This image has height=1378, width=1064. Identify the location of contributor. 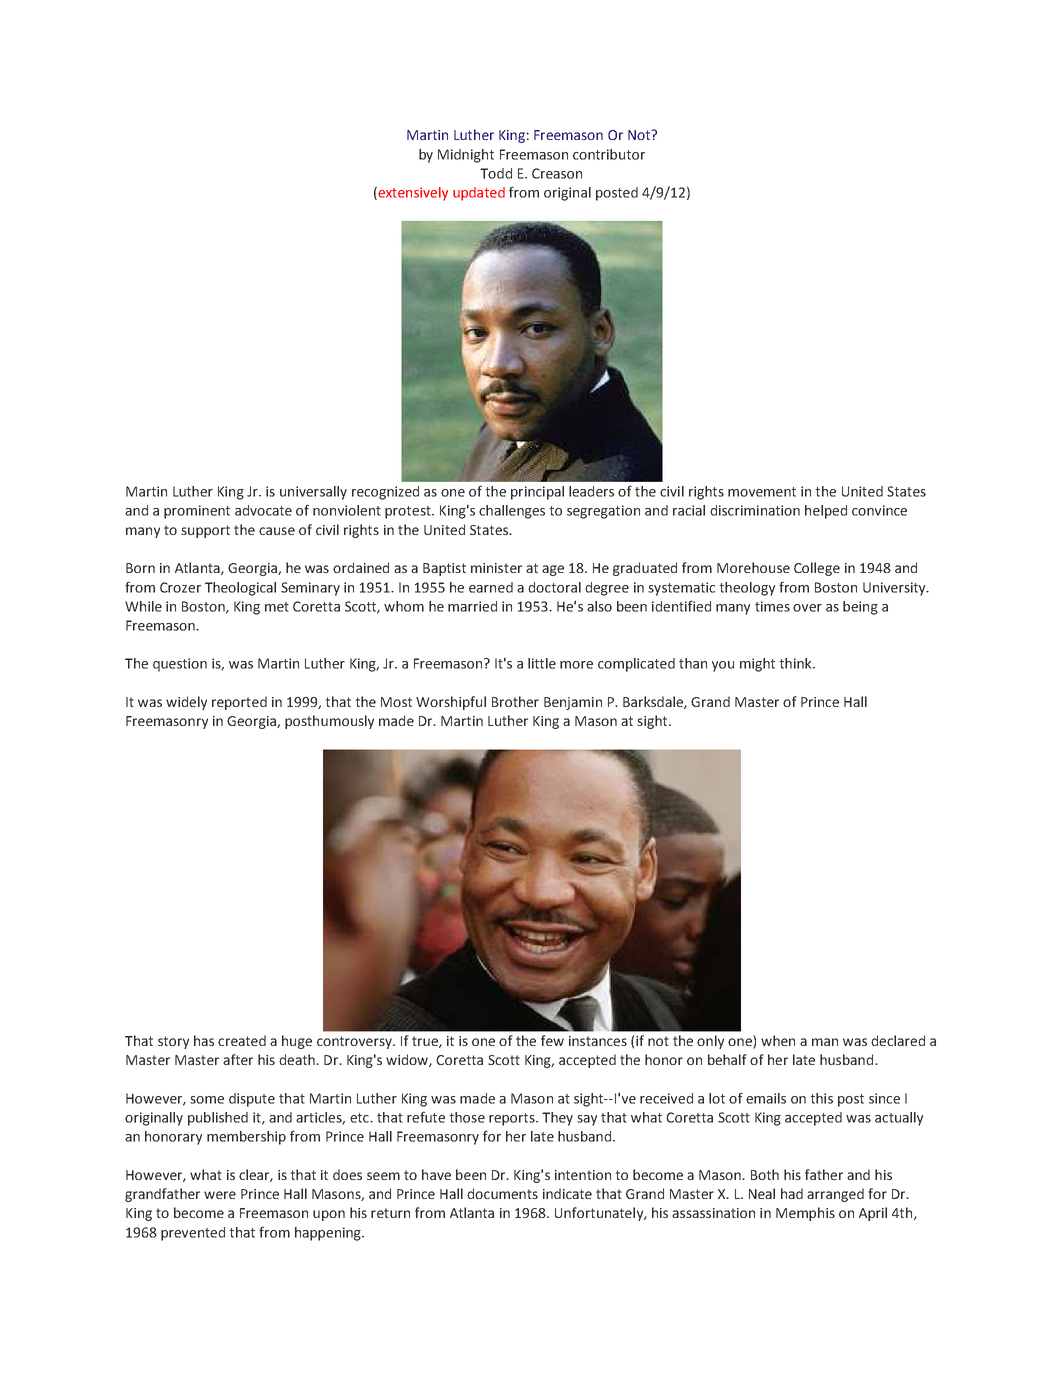
(609, 154).
